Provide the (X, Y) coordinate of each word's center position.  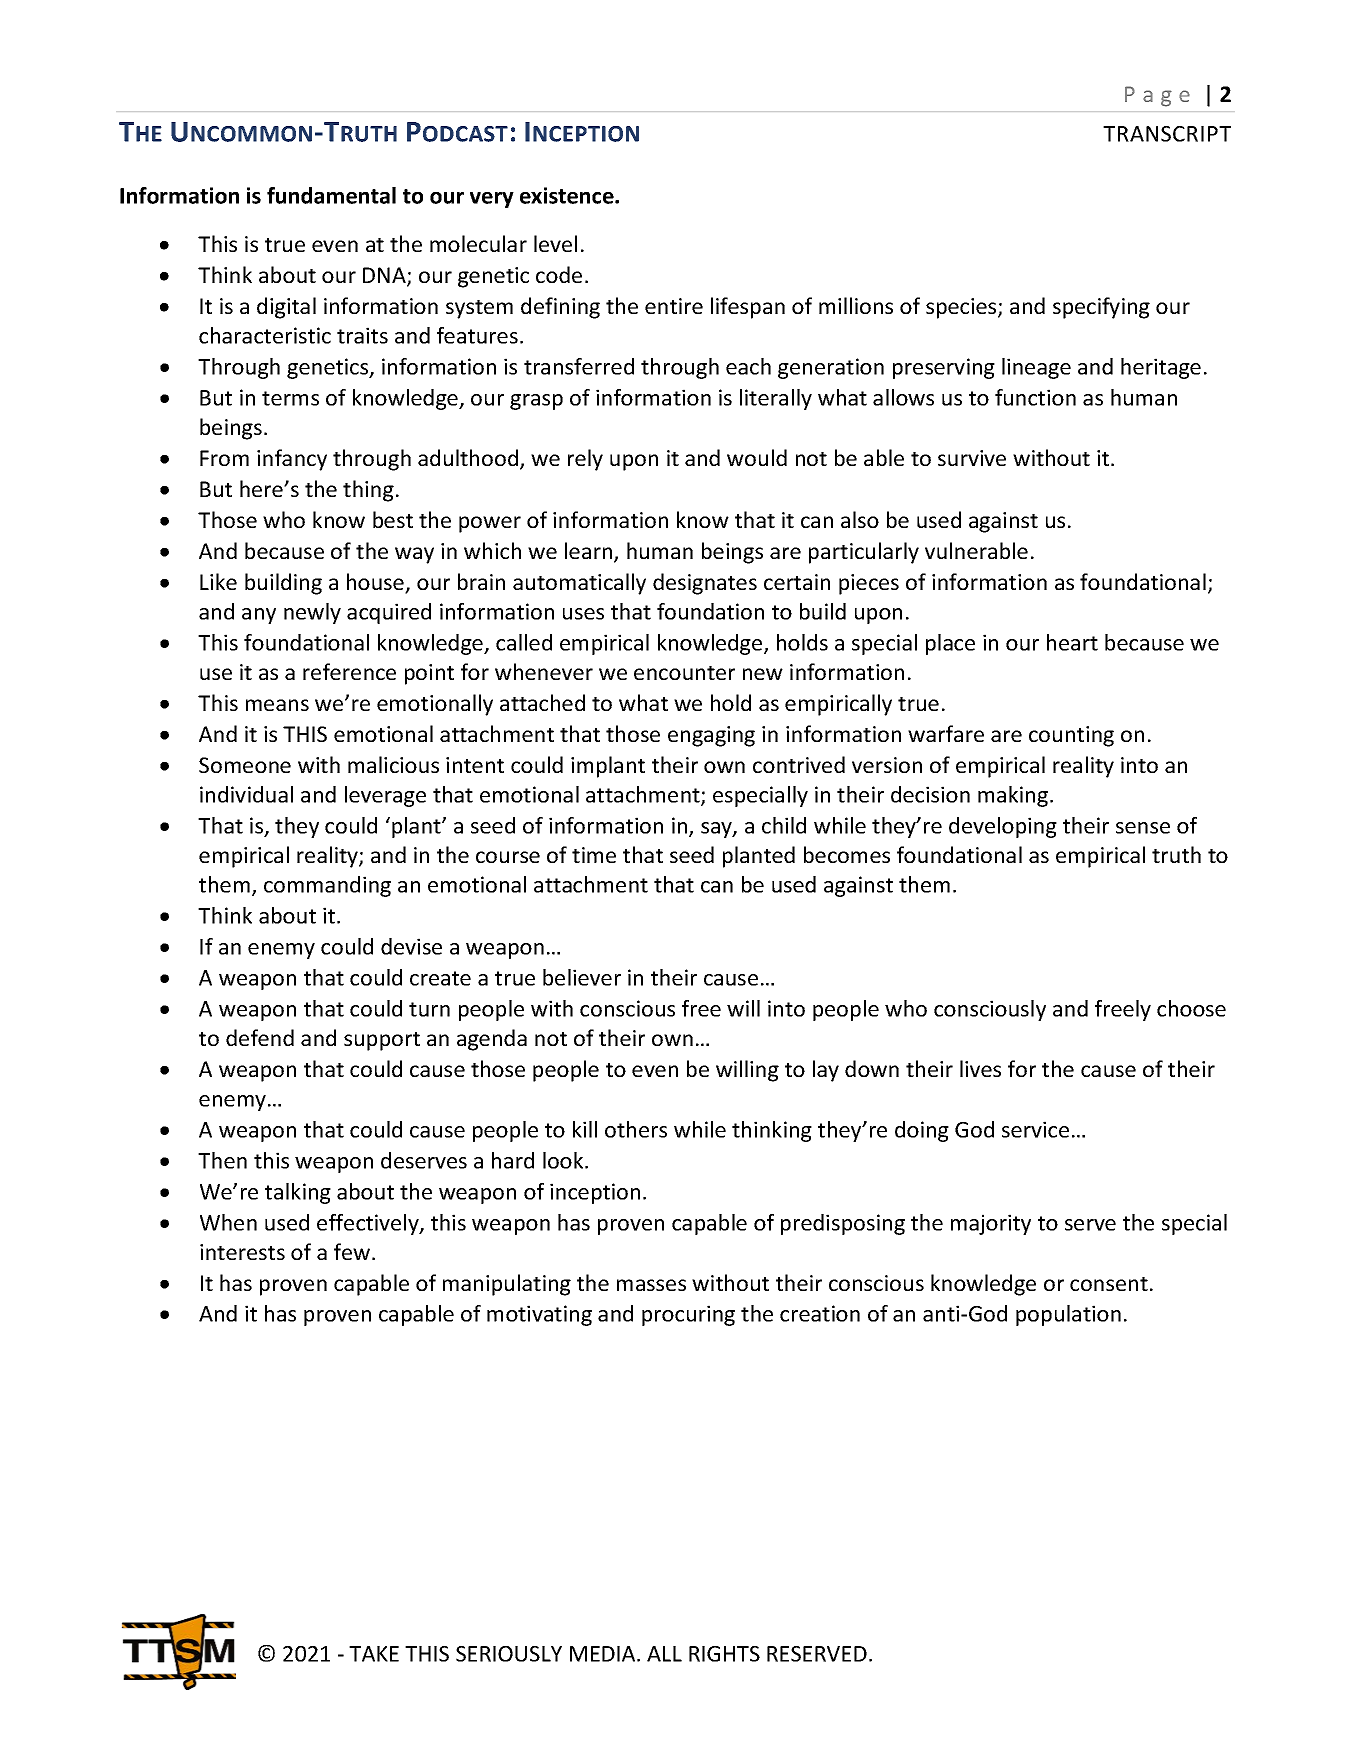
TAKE (374, 1654)
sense (1143, 828)
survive (972, 458)
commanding (327, 886)
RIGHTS (724, 1654)
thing (368, 491)
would (757, 457)
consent (1109, 1284)
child (784, 825)
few (352, 1251)
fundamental (331, 195)
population (1068, 1315)
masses (651, 1285)
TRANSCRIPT (1167, 134)
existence (568, 195)
